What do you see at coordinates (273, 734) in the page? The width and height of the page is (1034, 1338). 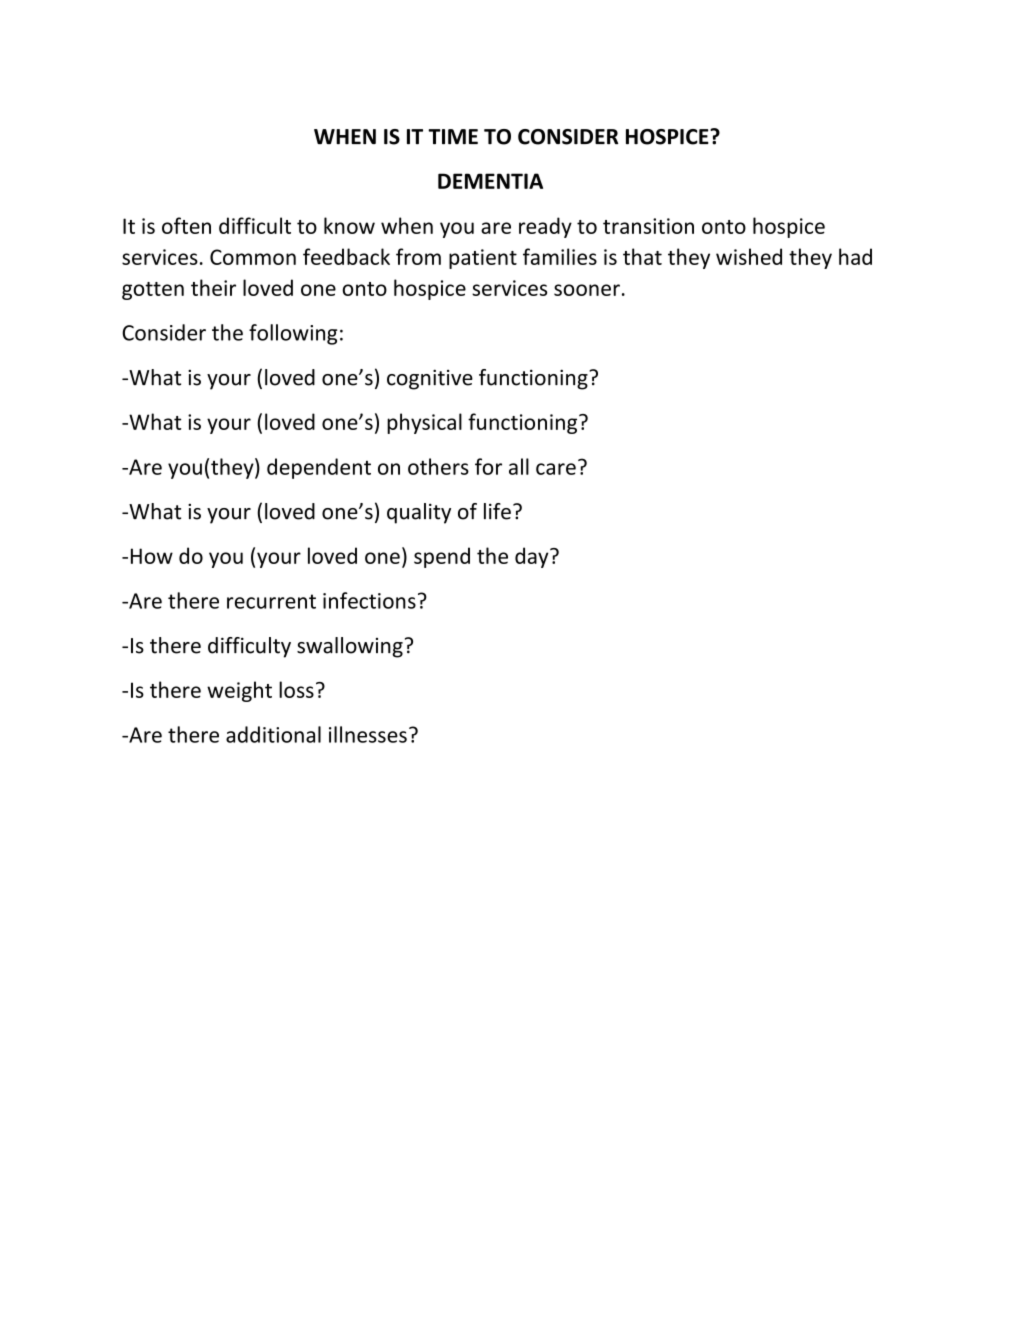 I see `additional` at bounding box center [273, 734].
